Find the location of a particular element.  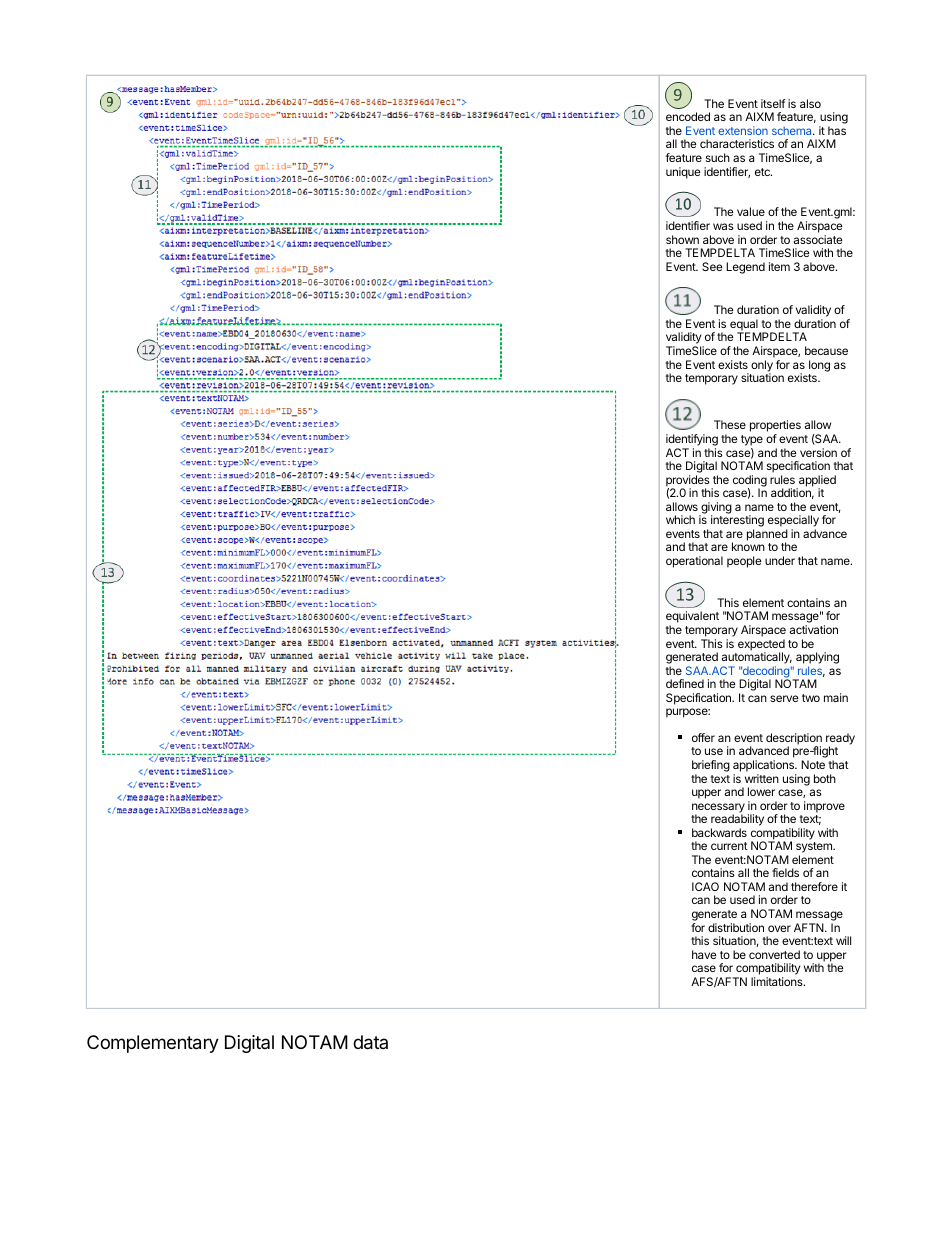

lower is located at coordinates (761, 791).
